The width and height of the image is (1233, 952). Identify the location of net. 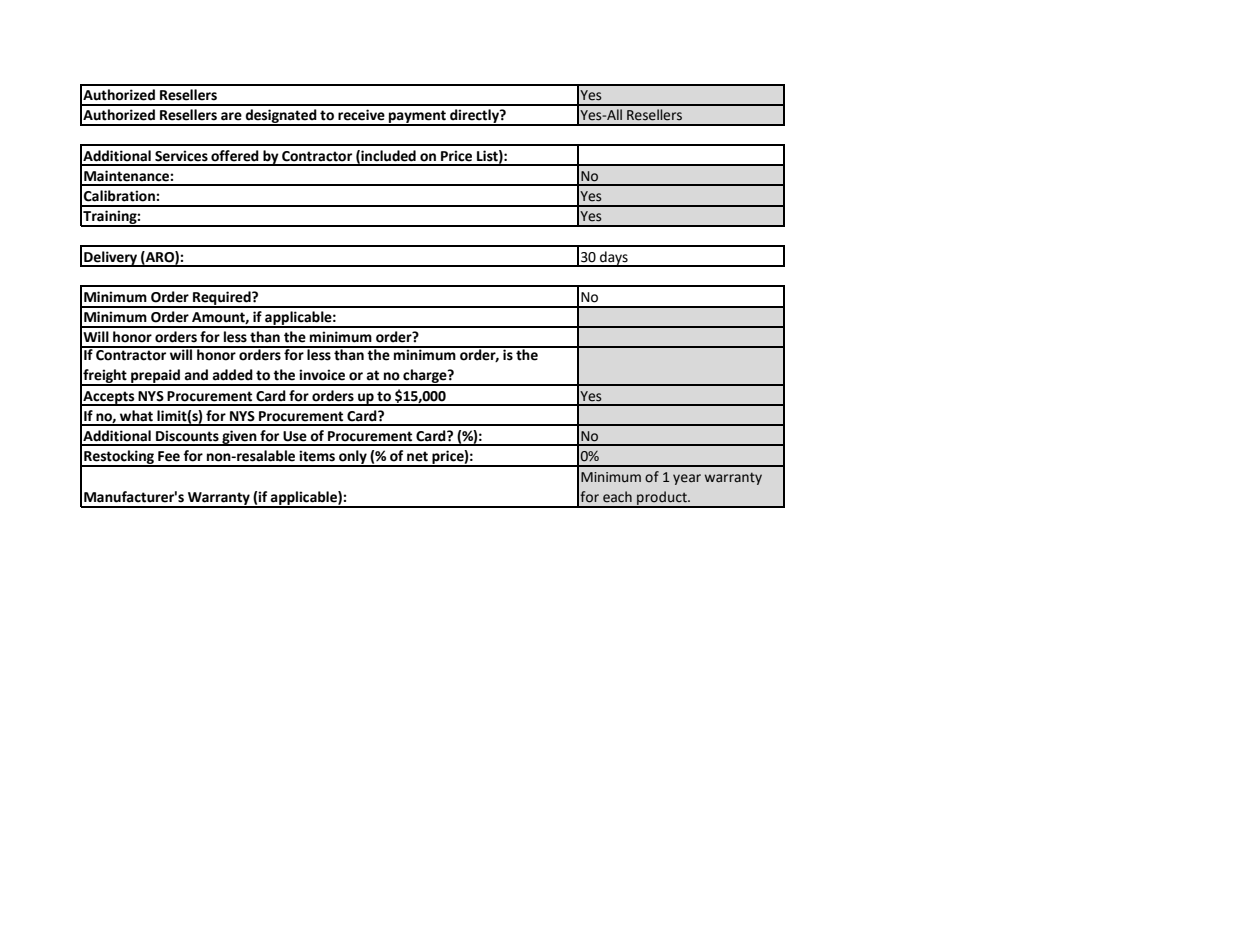
(417, 456).
